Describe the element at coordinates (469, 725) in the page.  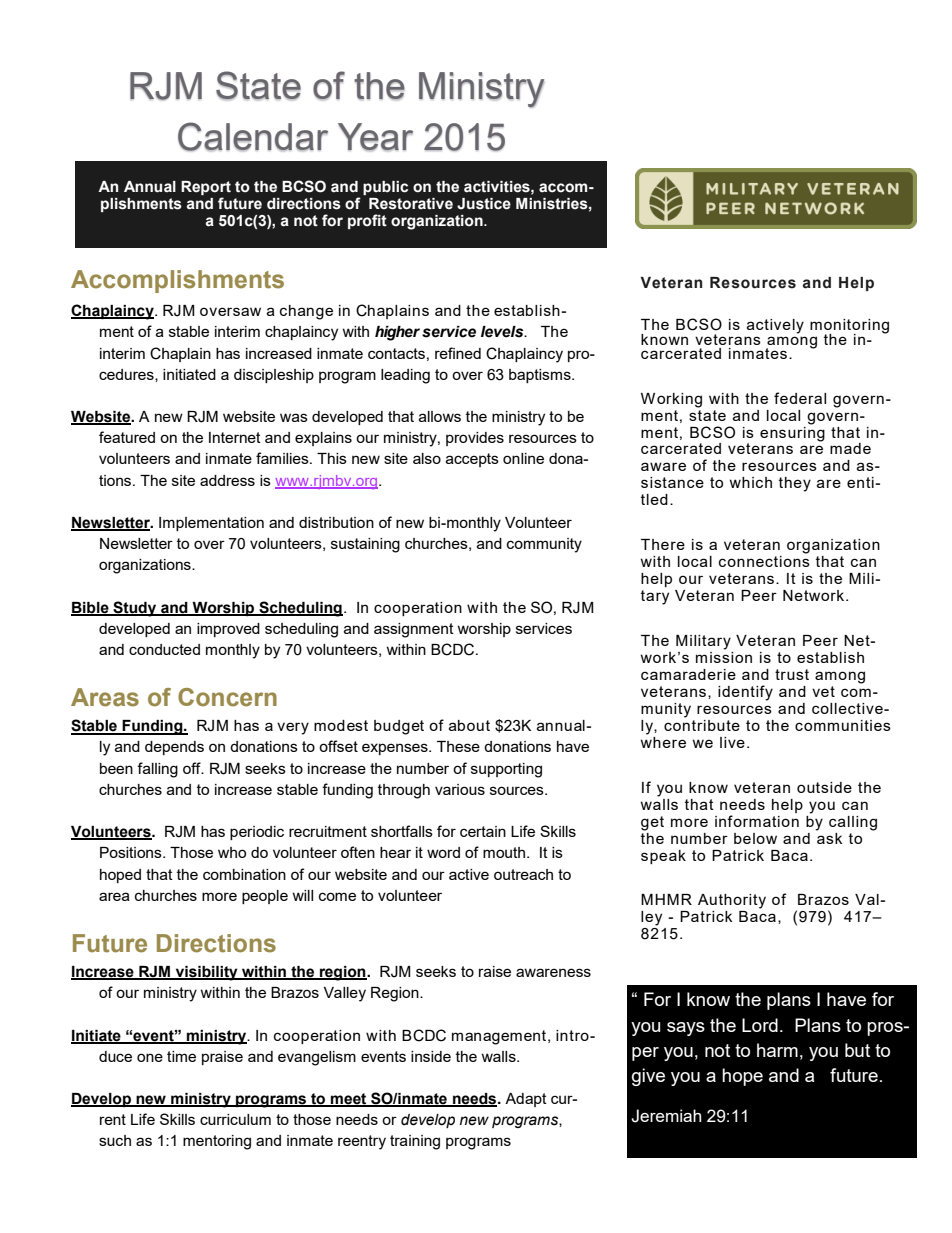
I see `about` at that location.
